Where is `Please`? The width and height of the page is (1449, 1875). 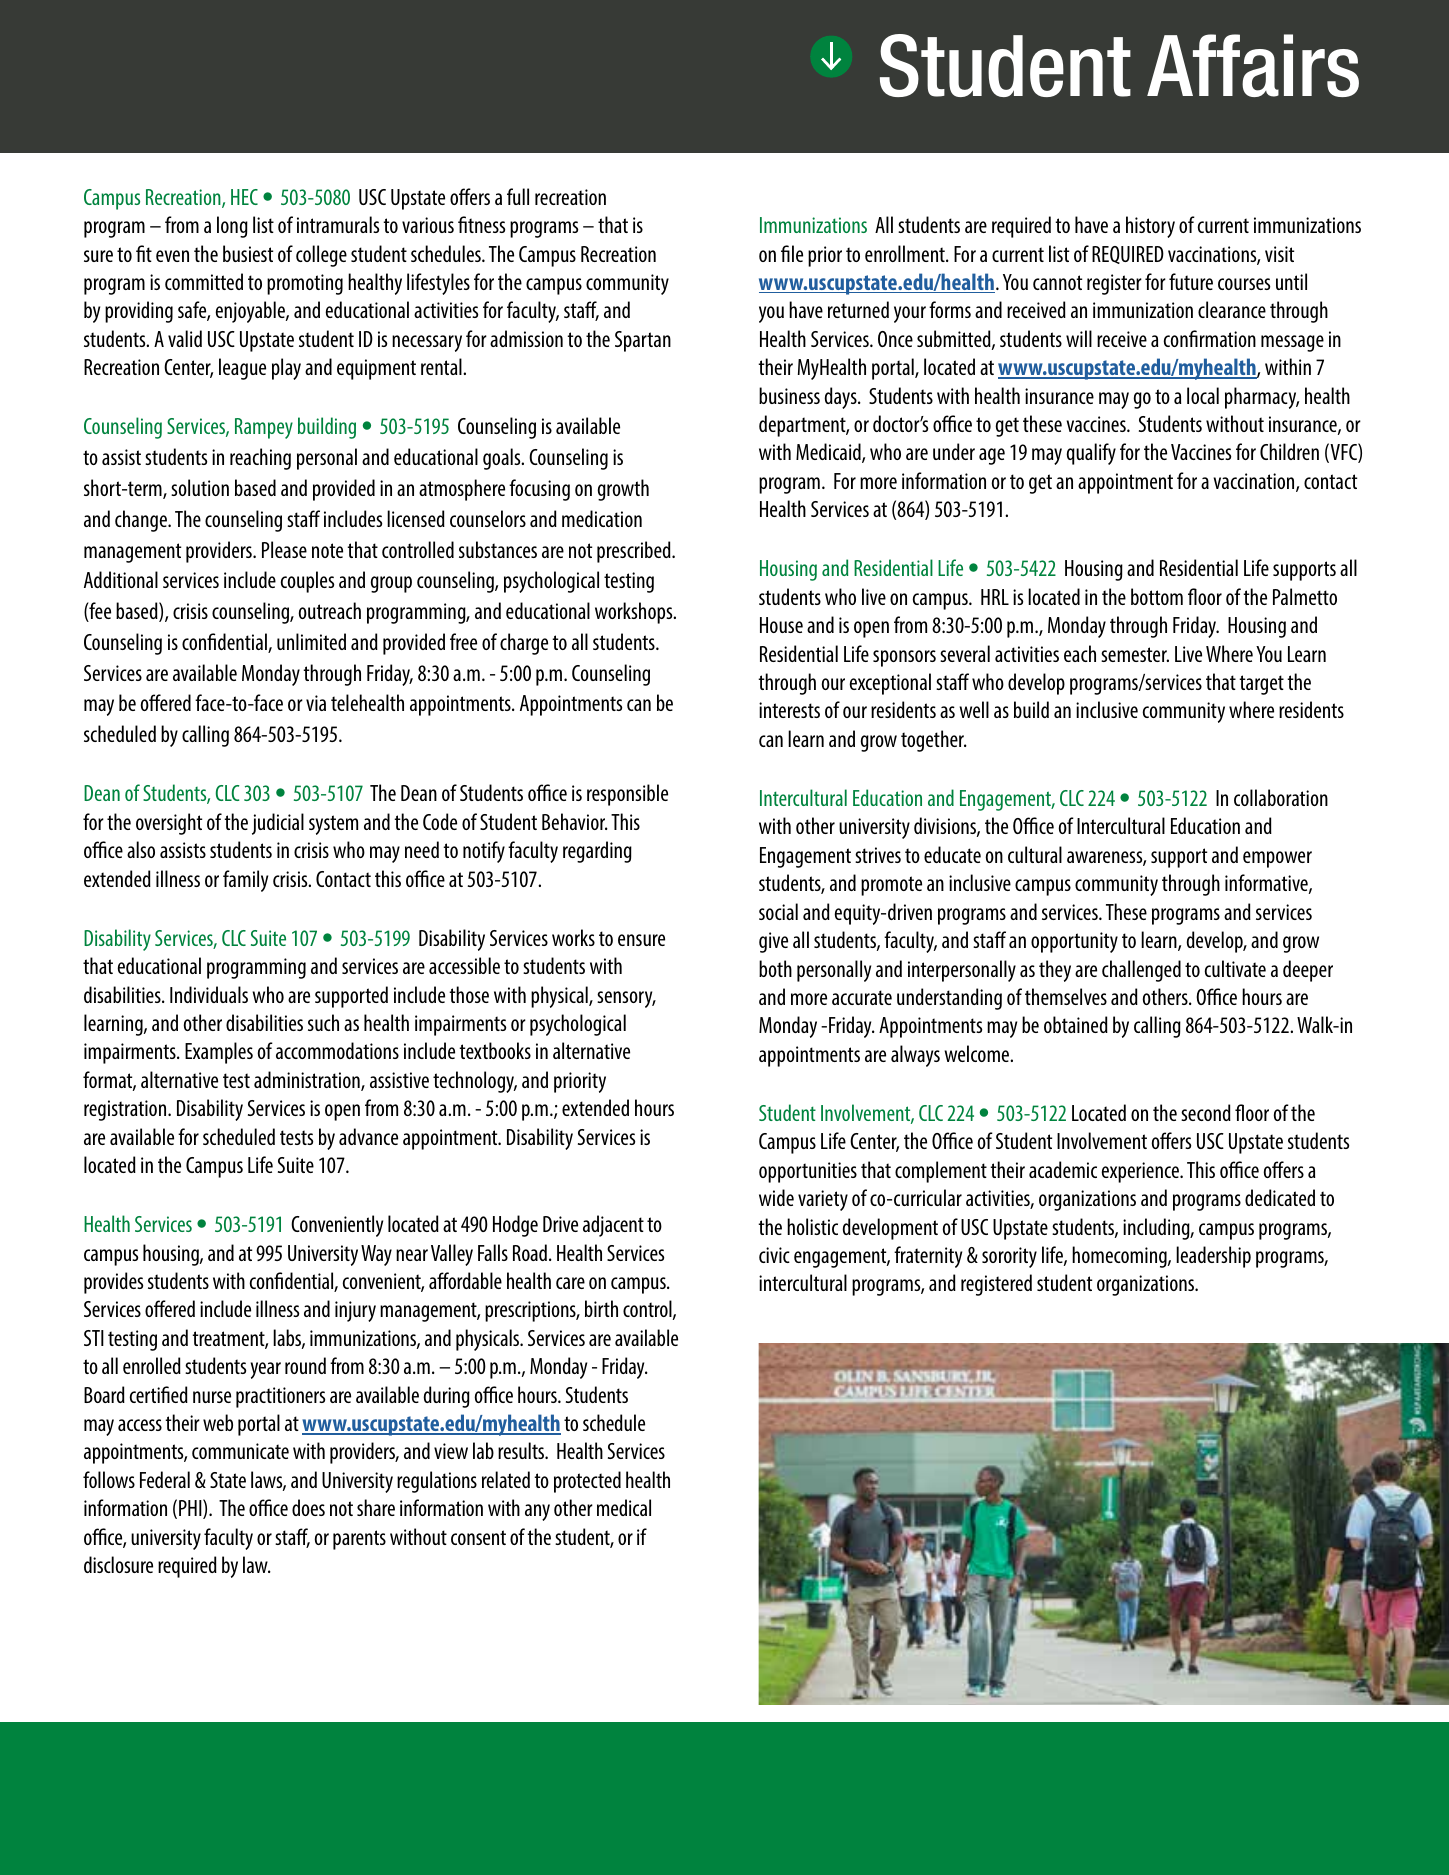
Please is located at coordinates (284, 549).
